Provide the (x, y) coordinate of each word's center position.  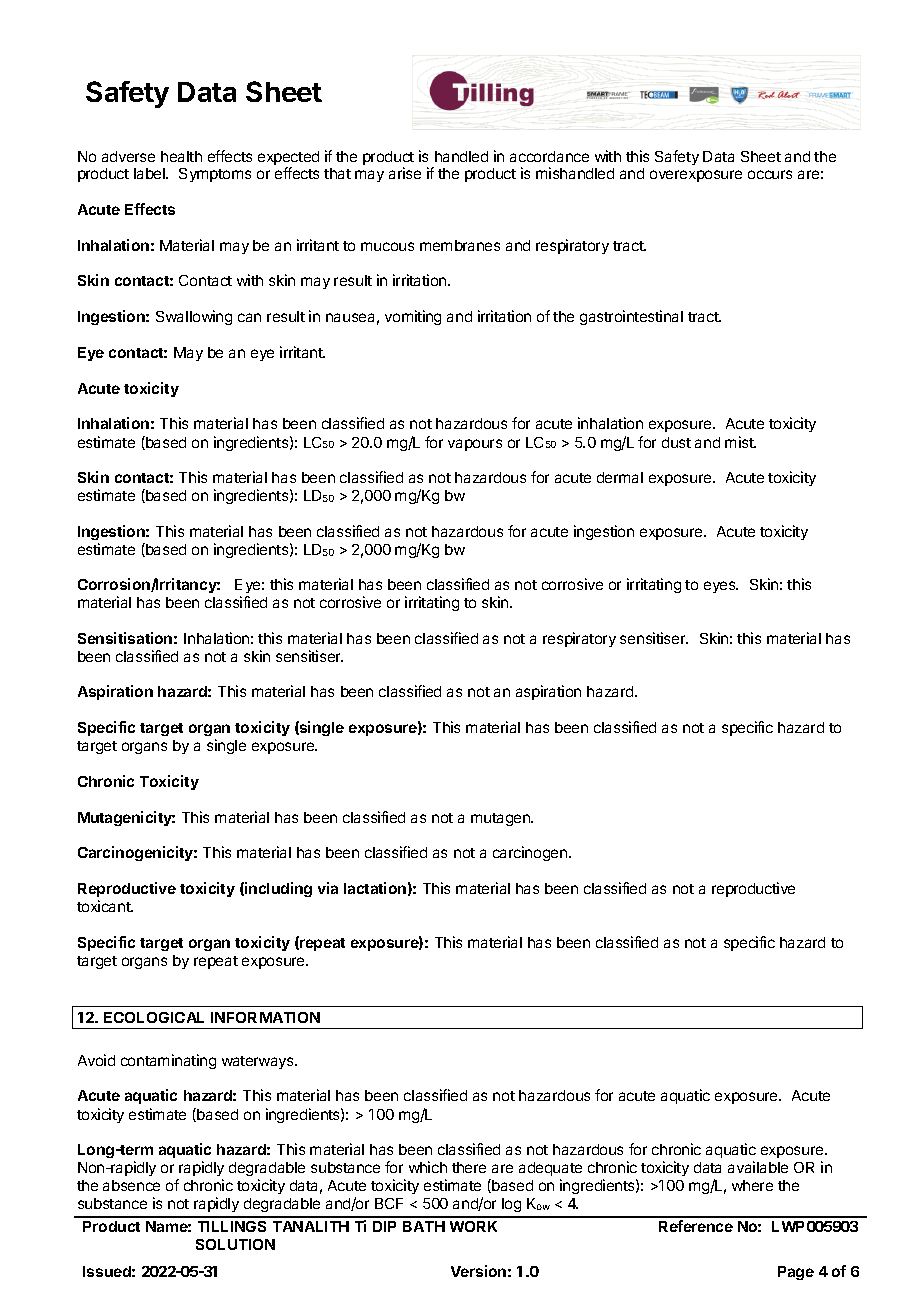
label (150, 173)
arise (405, 173)
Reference (696, 1226)
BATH (424, 1226)
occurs (770, 174)
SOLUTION (235, 1244)
